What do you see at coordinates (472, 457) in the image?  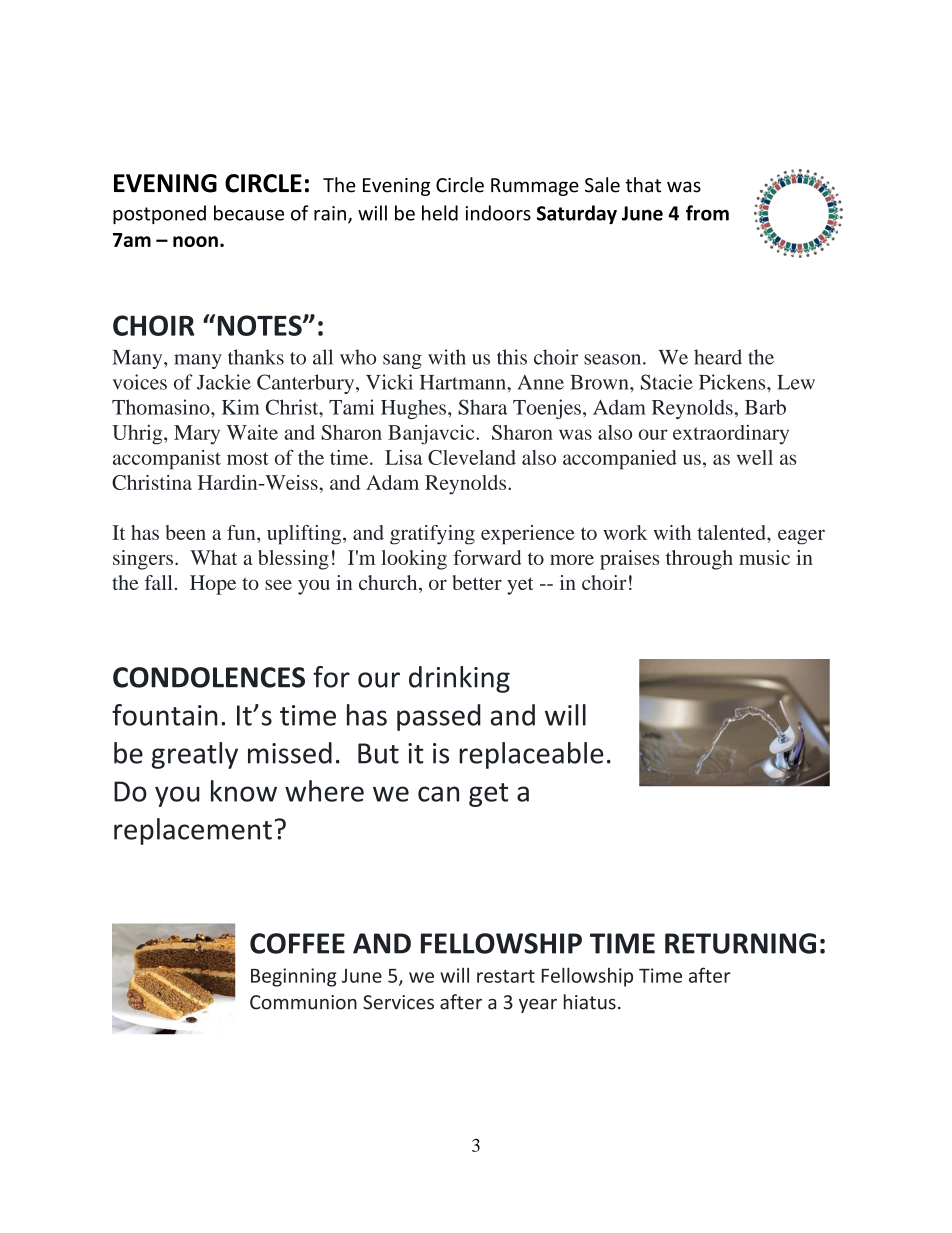 I see `Cleveland` at bounding box center [472, 457].
